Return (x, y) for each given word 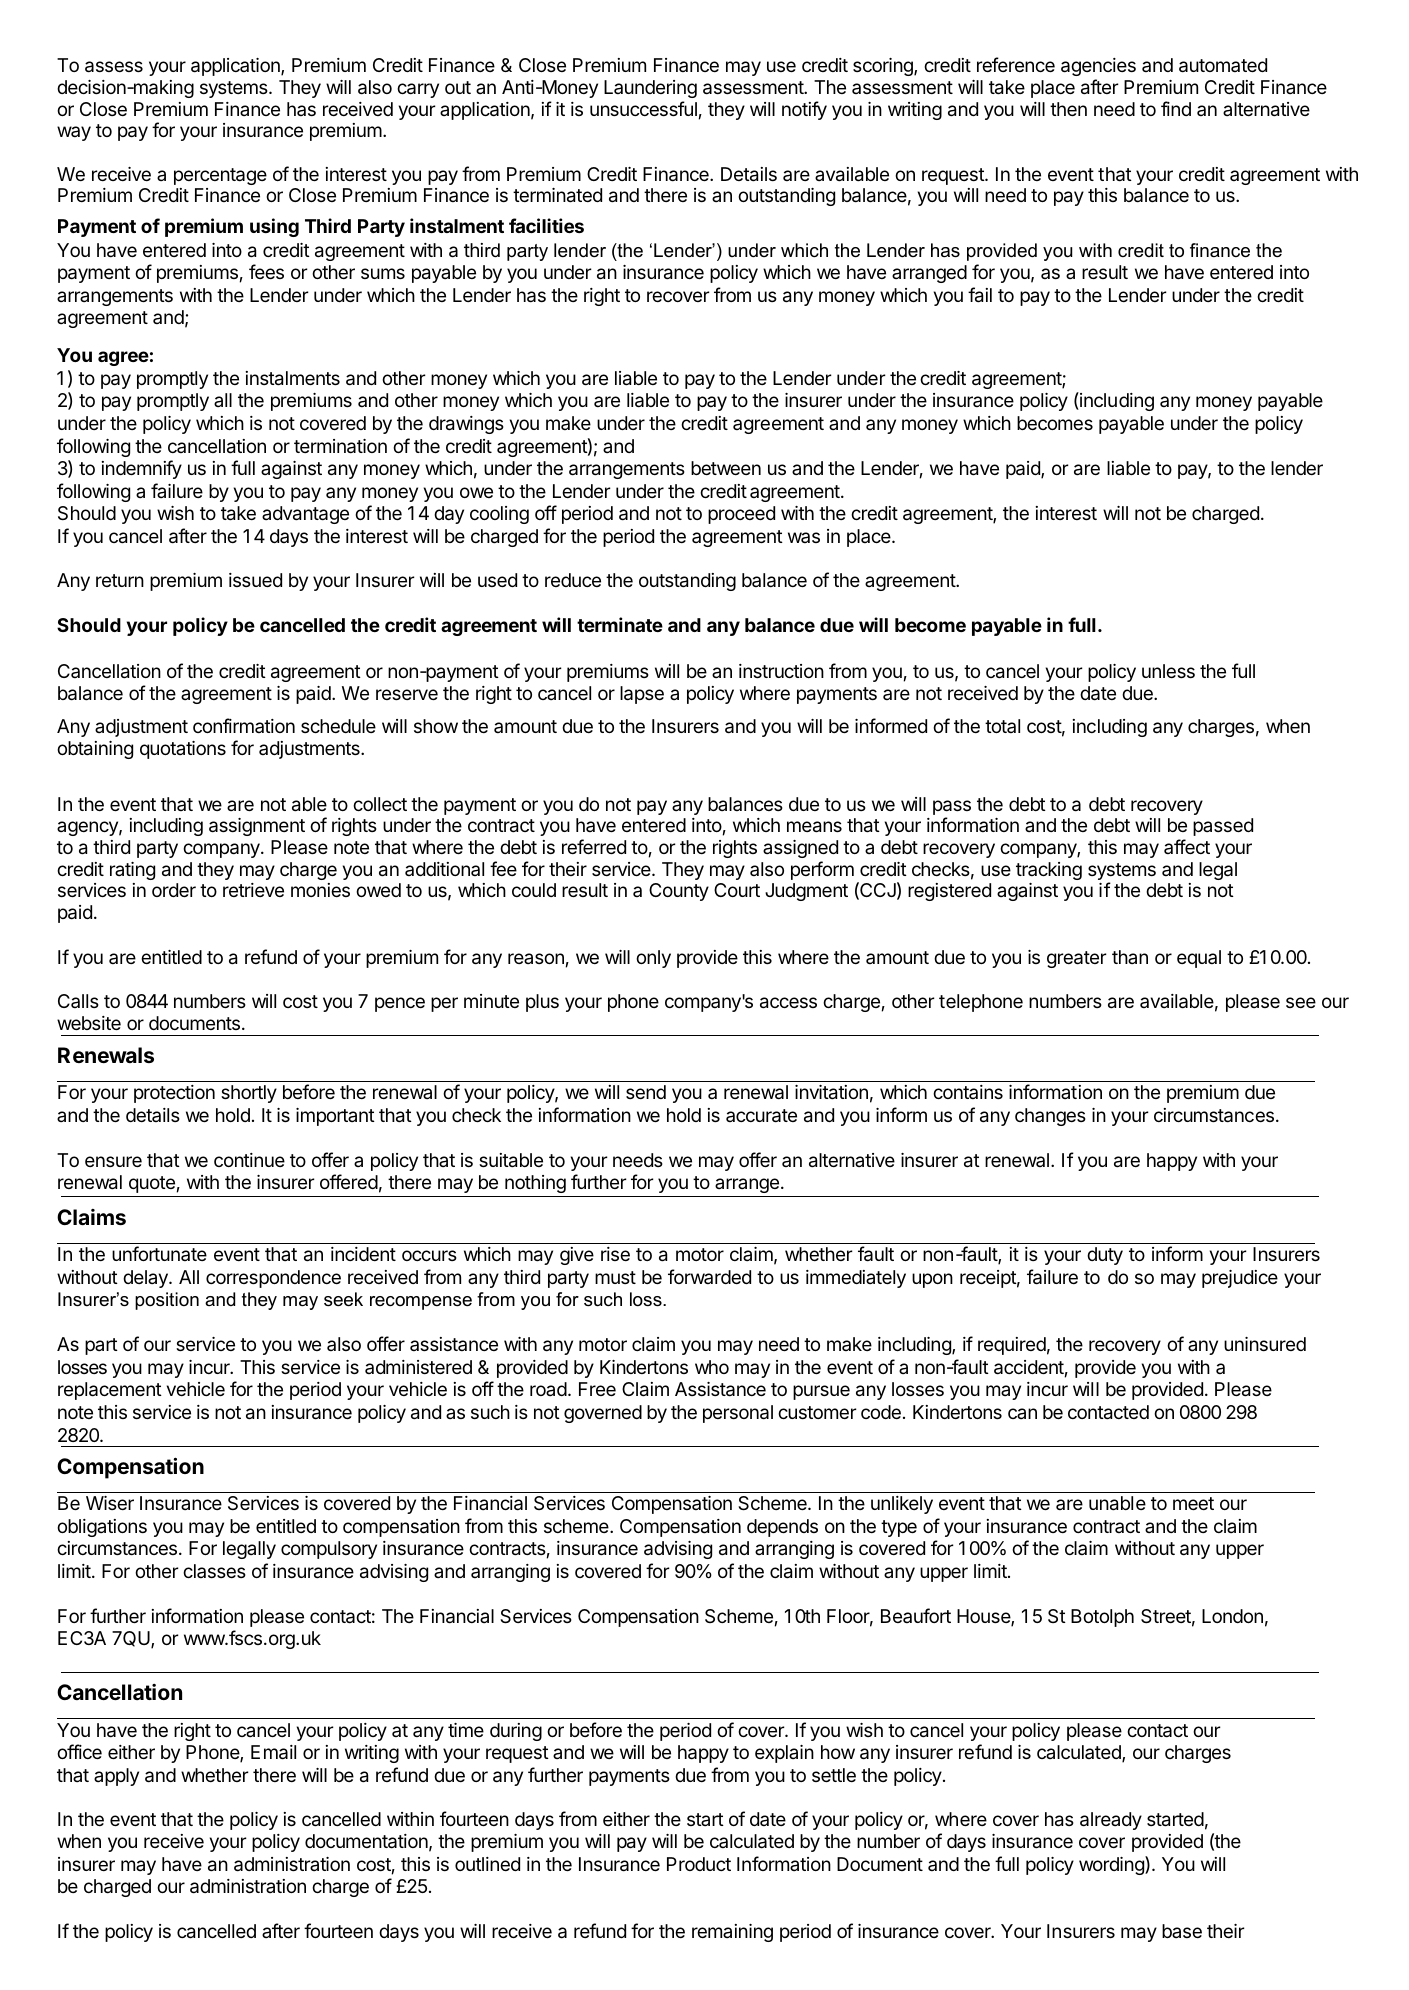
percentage (220, 176)
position (167, 1301)
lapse (642, 695)
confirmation (244, 725)
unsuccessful (643, 108)
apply (116, 1777)
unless (1168, 671)
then (1068, 109)
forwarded (709, 1276)
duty (1105, 1256)
